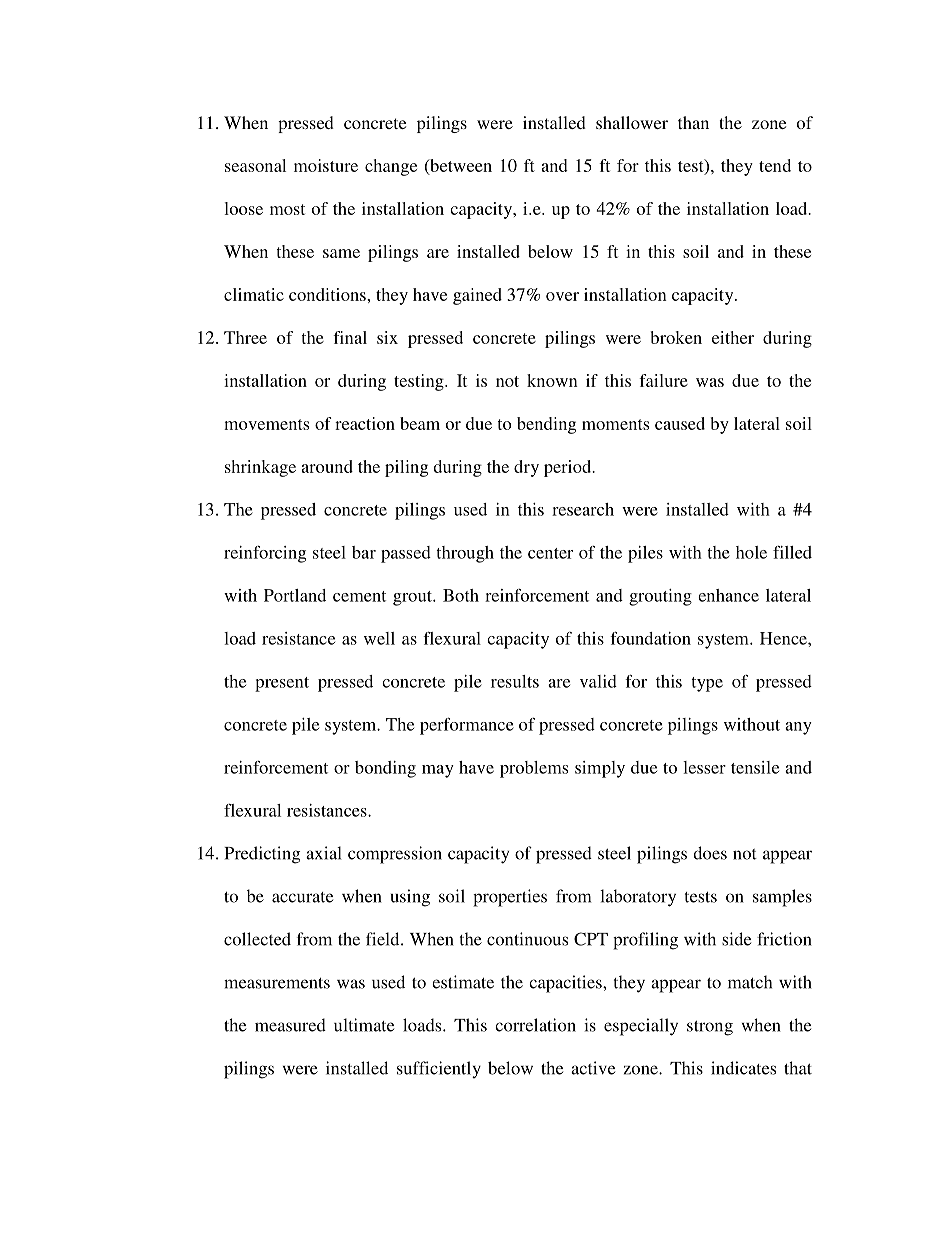 Image resolution: width=952 pixels, height=1233 pixels. I want to click on present, so click(282, 684).
